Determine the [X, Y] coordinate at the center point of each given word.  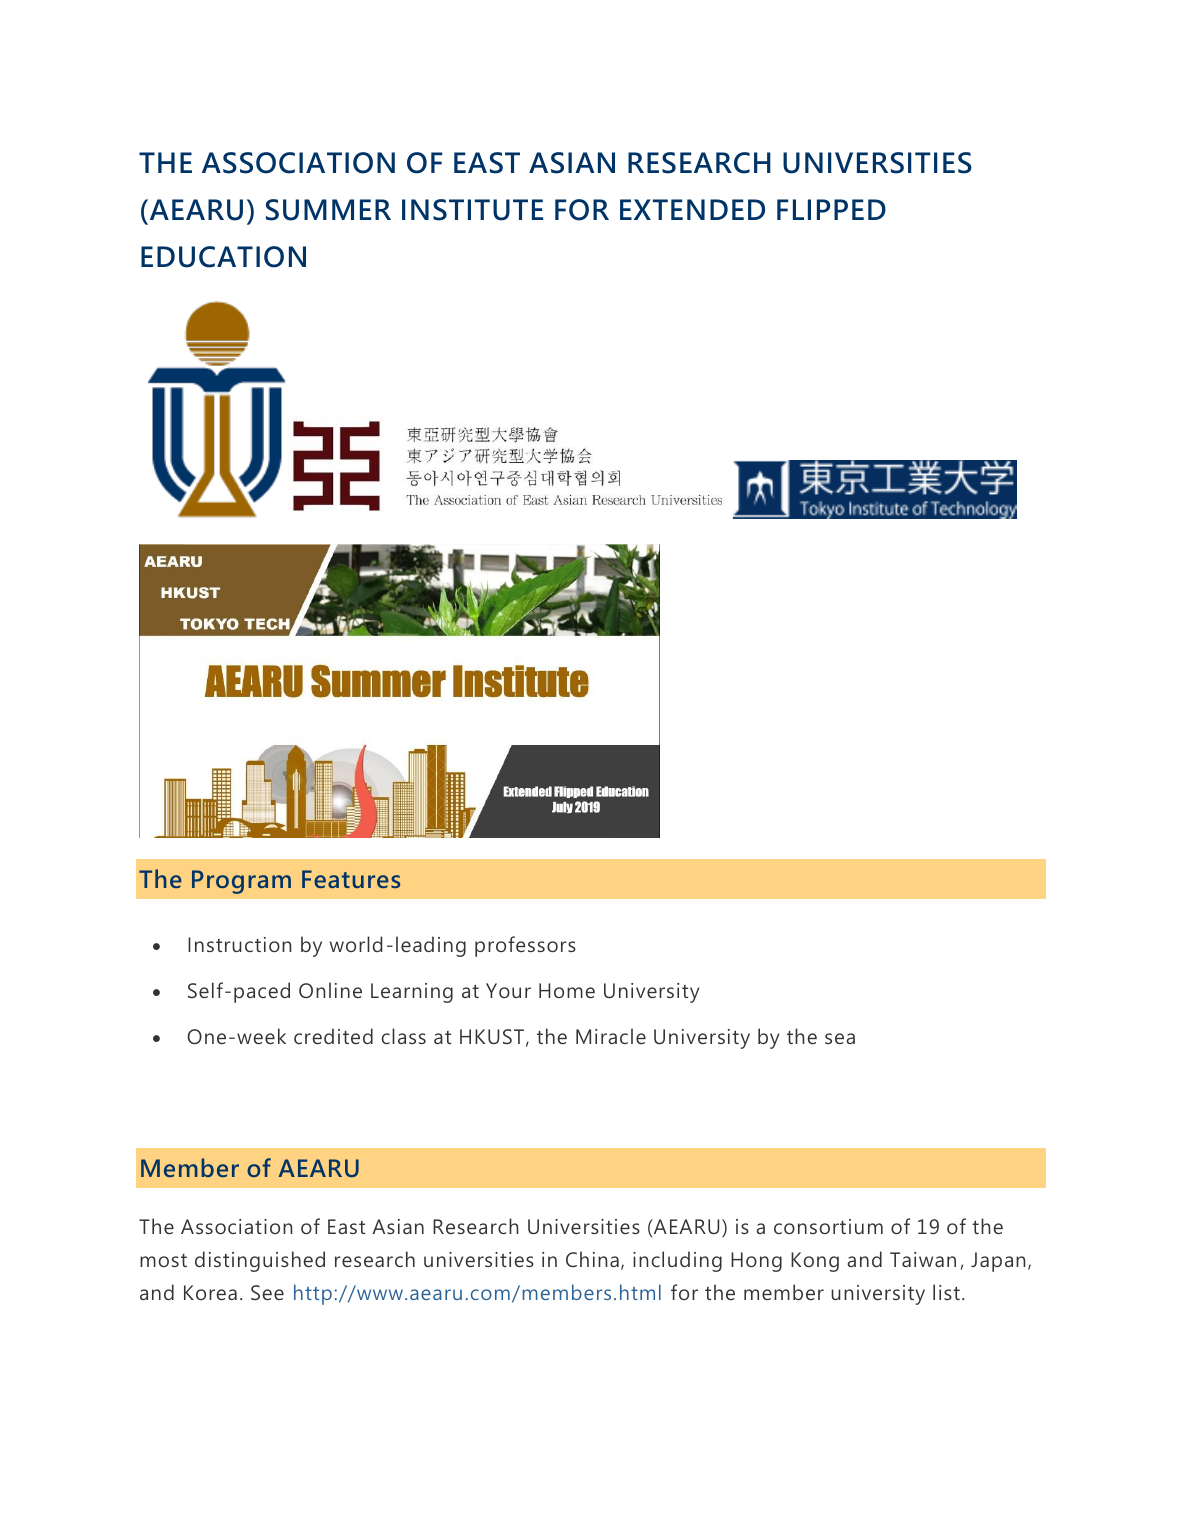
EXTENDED [692, 209]
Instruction [239, 944]
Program [241, 882]
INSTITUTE [472, 210]
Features [351, 879]
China [592, 1259]
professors [525, 946]
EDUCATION [223, 257]
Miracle [611, 1036]
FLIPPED [831, 209]
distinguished [260, 1261]
